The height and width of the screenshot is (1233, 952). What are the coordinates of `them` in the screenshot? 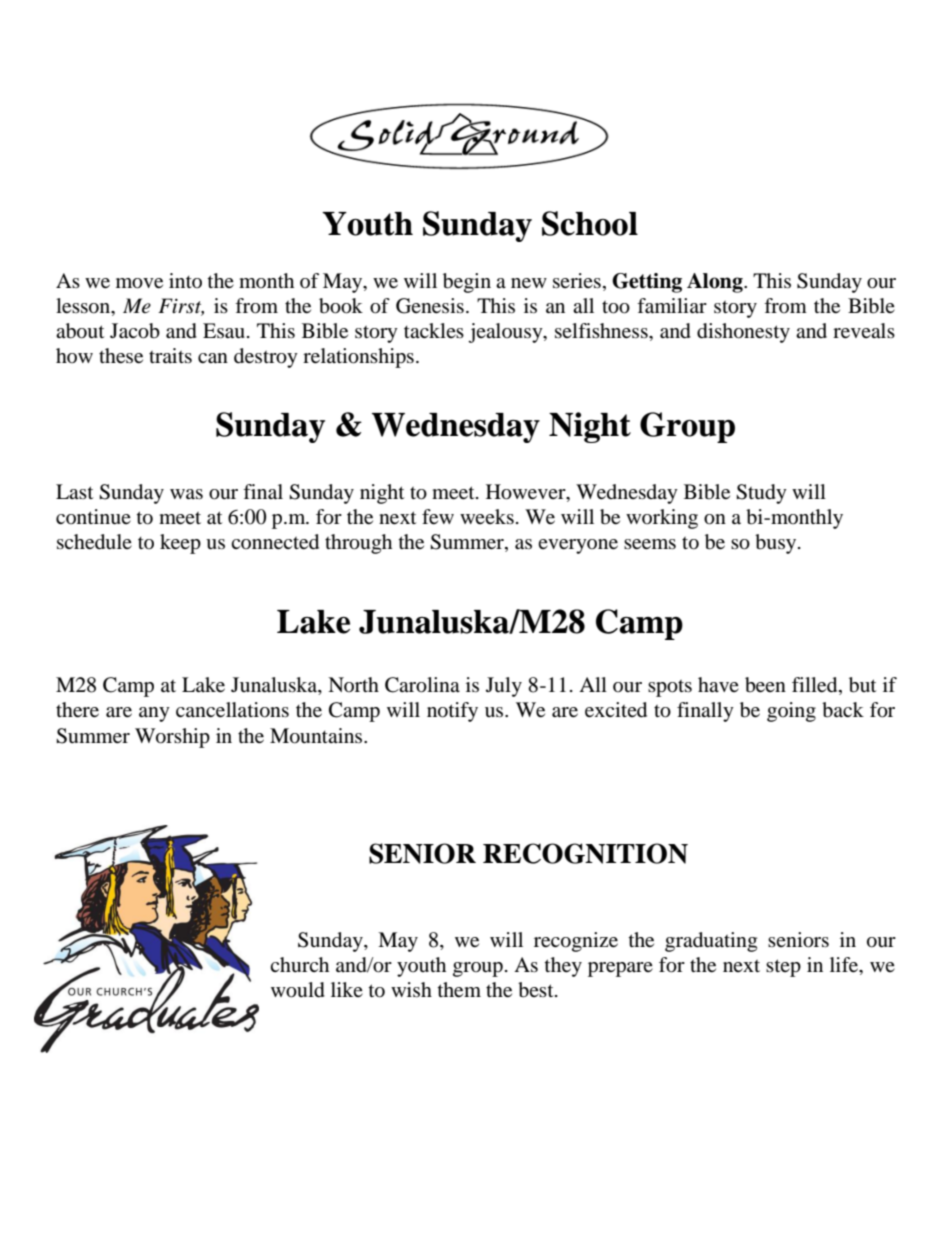 It's located at (459, 990).
